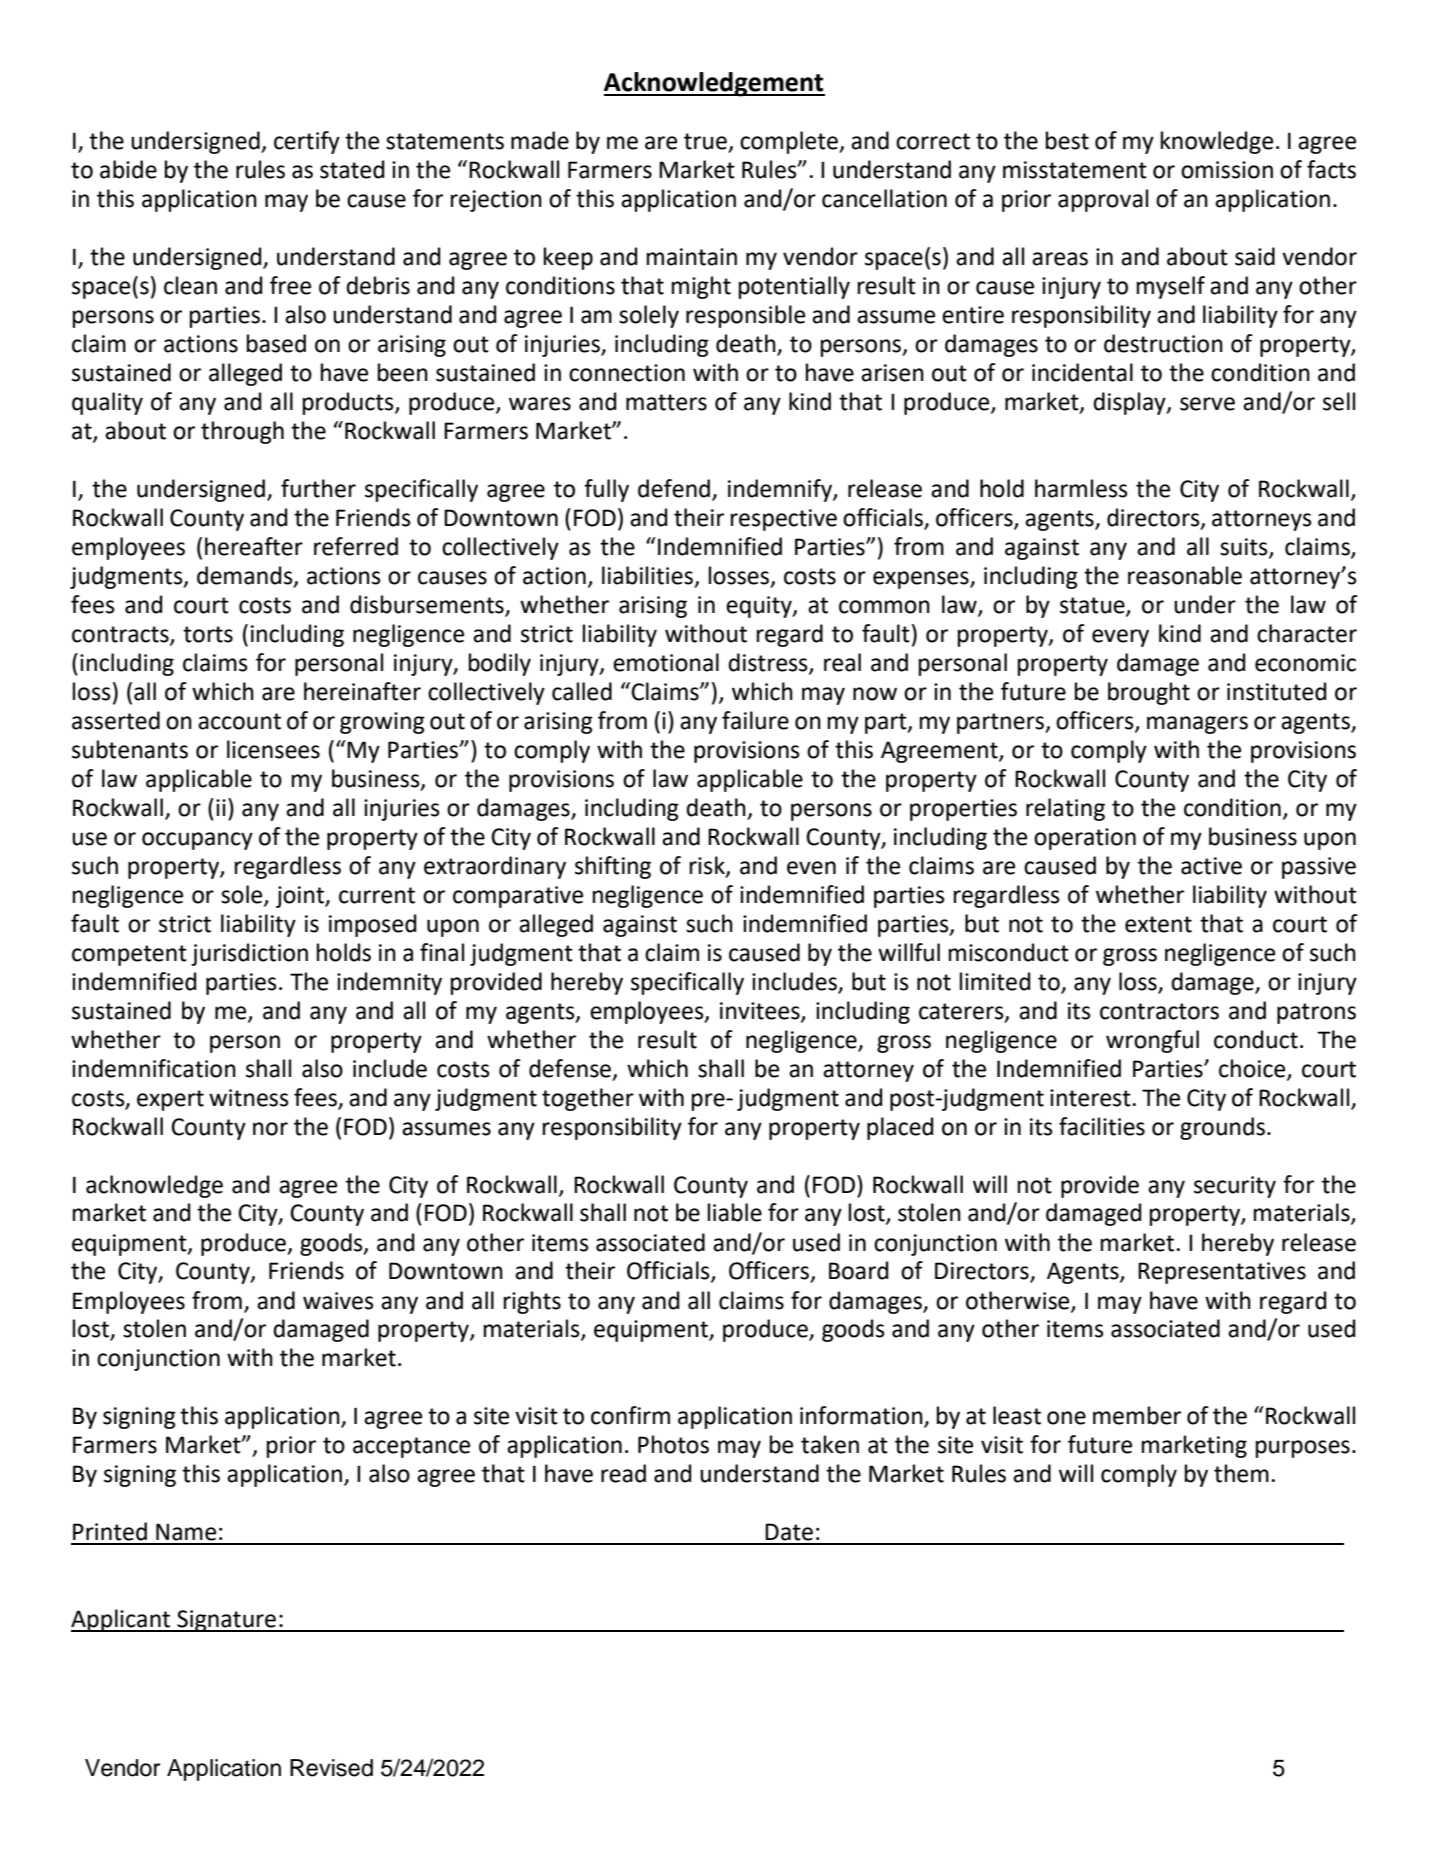 This image has width=1442, height=1866. Describe the element at coordinates (246, 576) in the image. I see `demands` at that location.
